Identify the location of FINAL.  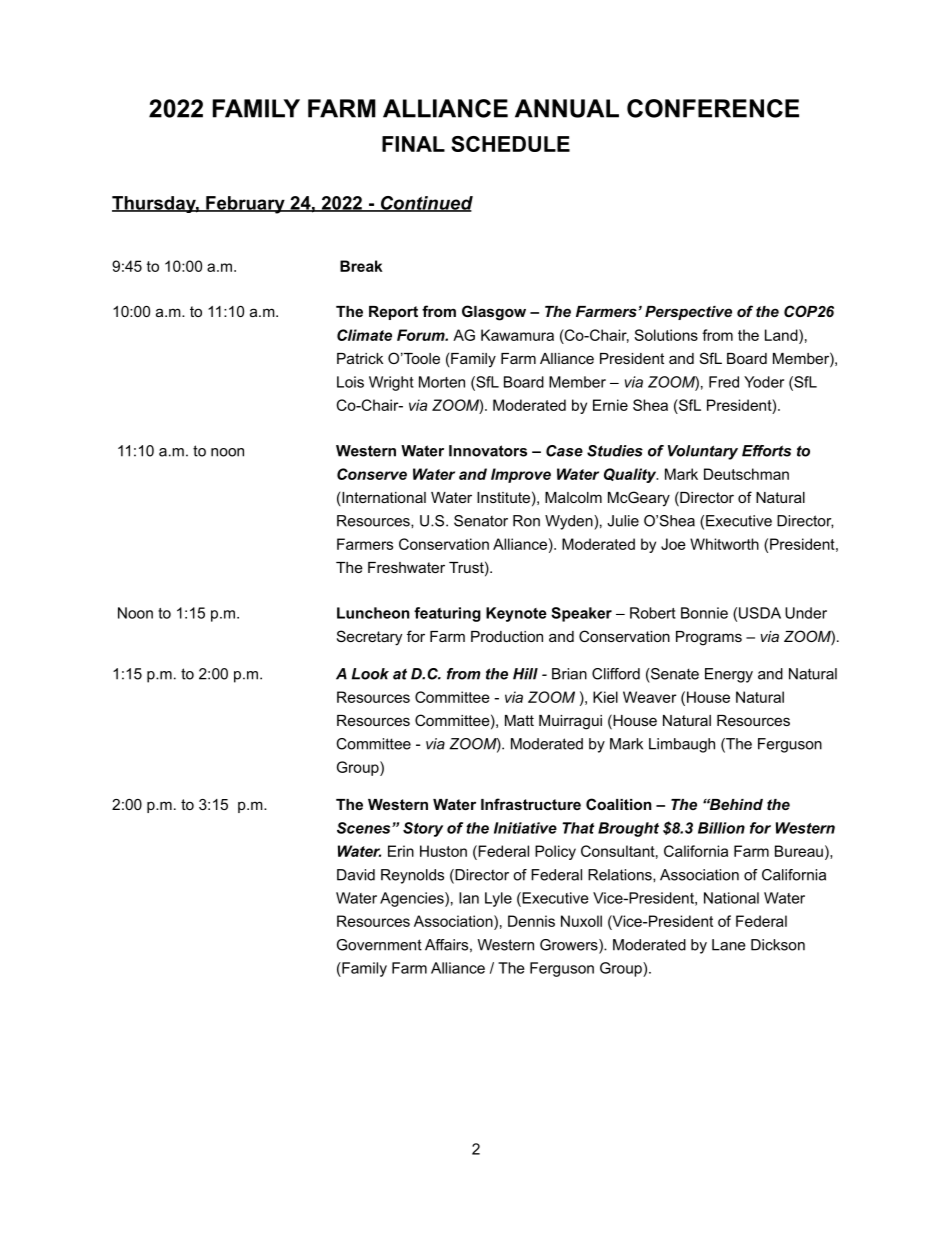
(413, 144).
